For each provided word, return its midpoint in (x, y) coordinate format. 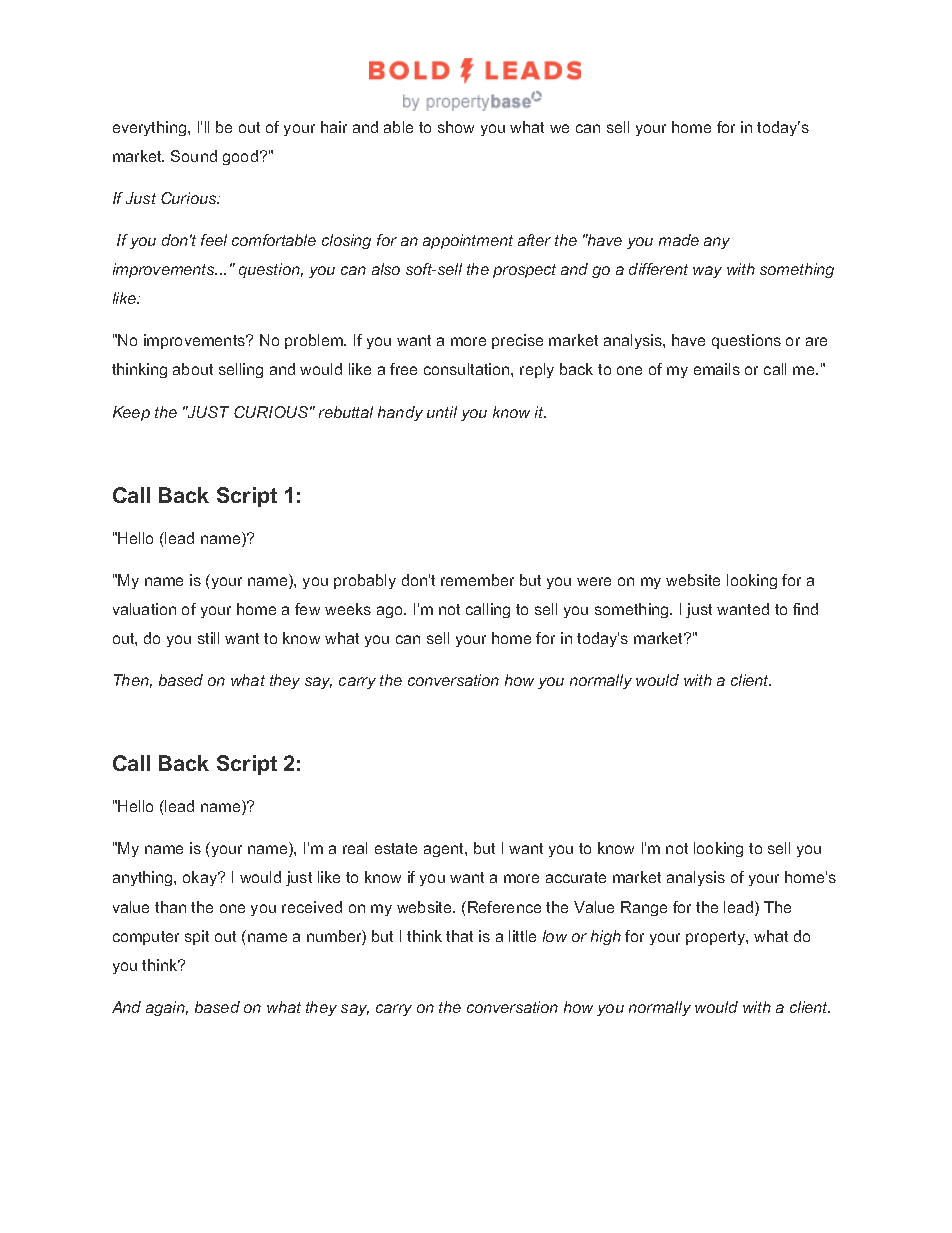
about (193, 369)
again (167, 1008)
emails (717, 369)
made (679, 240)
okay (201, 878)
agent (445, 850)
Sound (194, 156)
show (456, 127)
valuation (144, 609)
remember (477, 580)
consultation (468, 369)
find (805, 609)
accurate (576, 877)
